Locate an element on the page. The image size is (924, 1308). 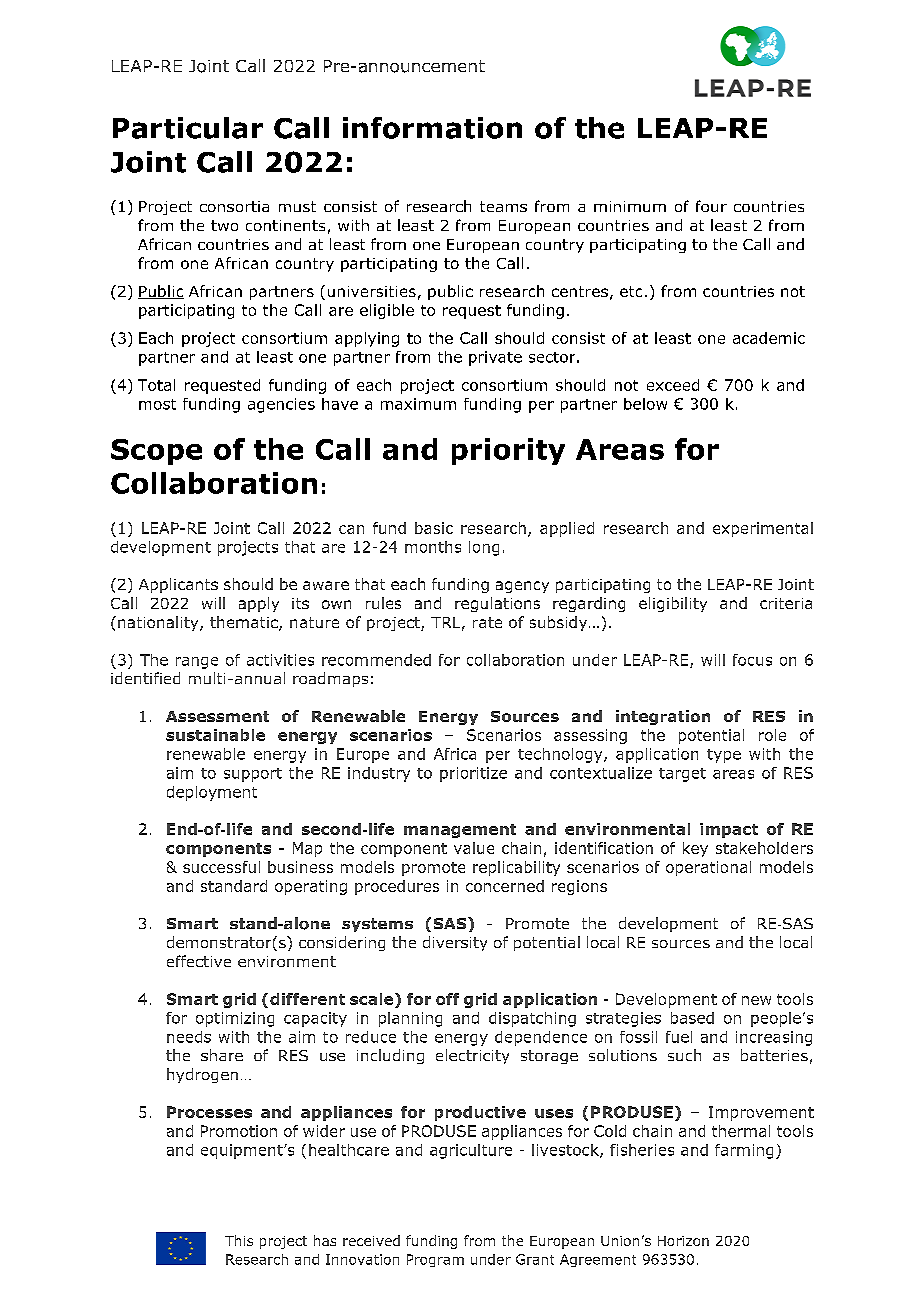
Assessment is located at coordinates (217, 716).
